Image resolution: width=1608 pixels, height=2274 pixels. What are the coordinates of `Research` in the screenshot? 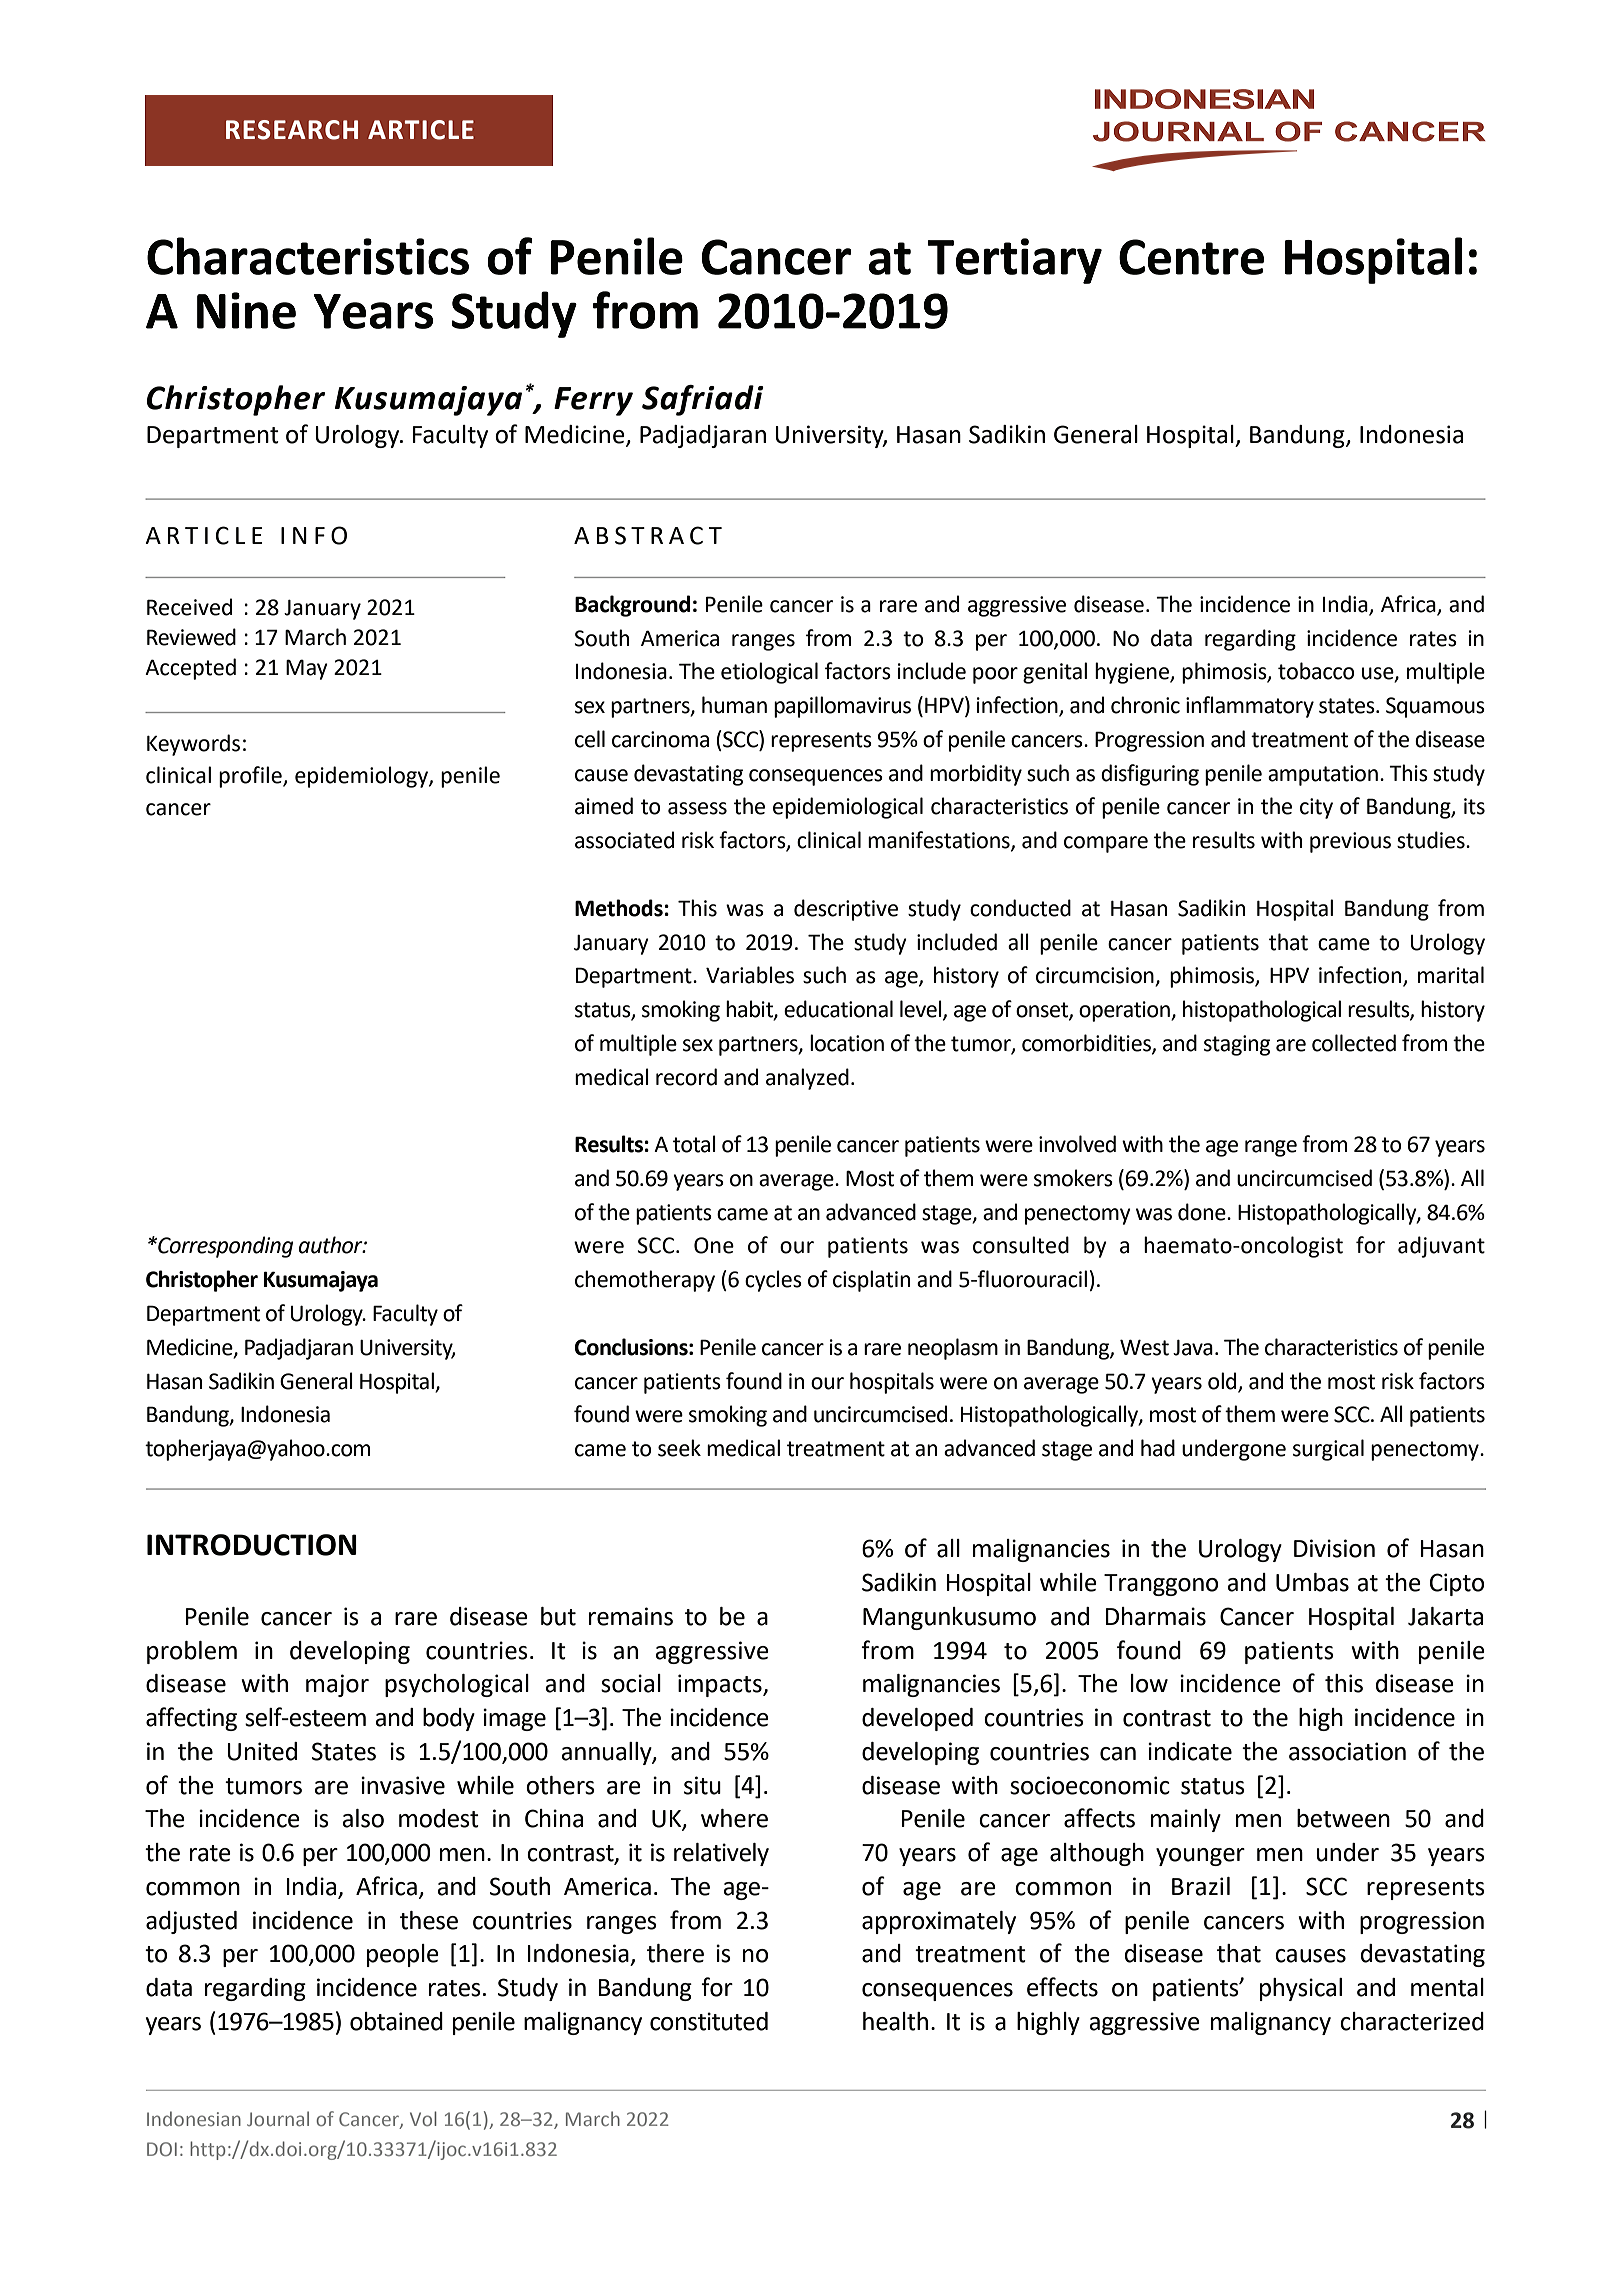 It's located at (292, 130).
